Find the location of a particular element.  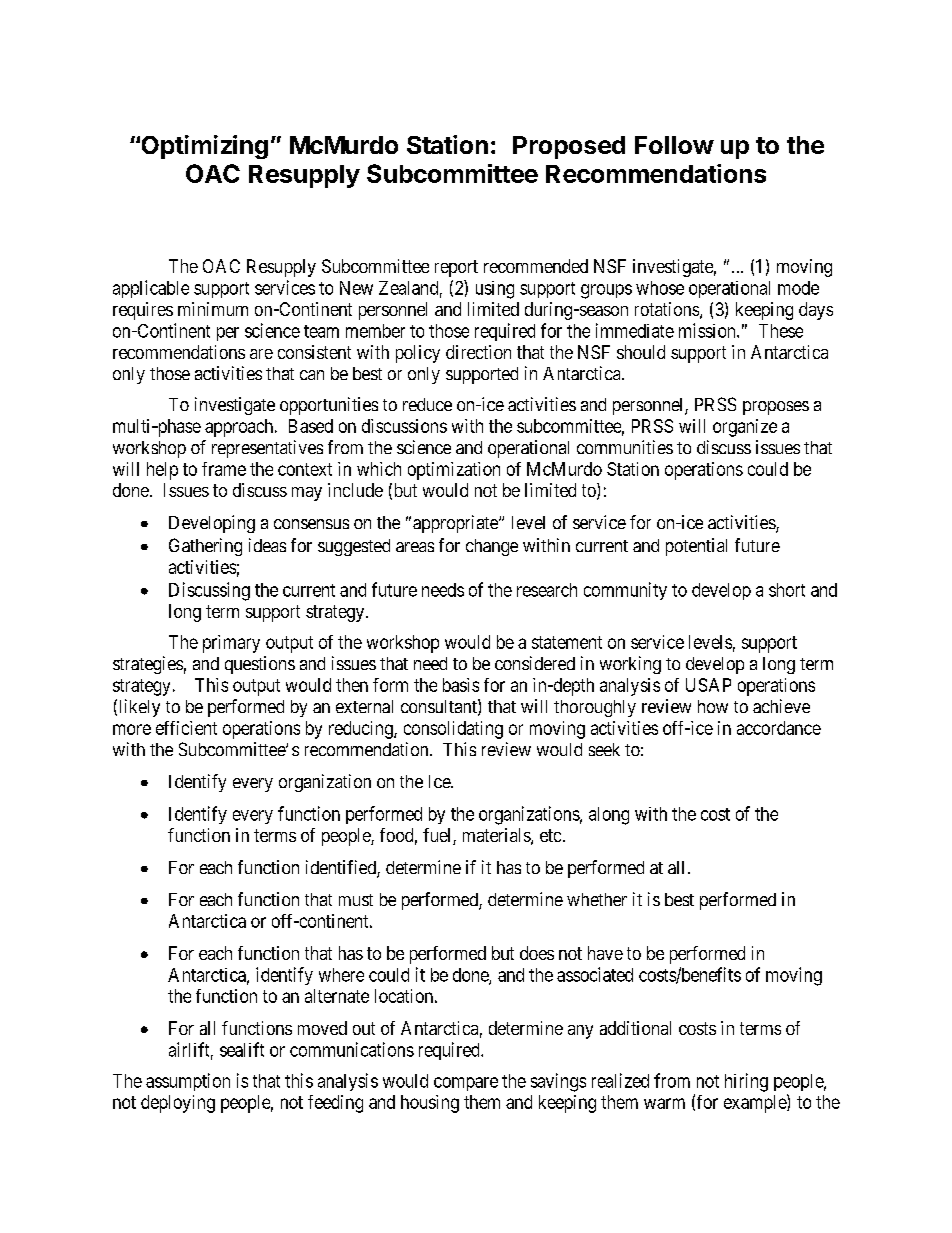

hiring is located at coordinates (746, 1082).
